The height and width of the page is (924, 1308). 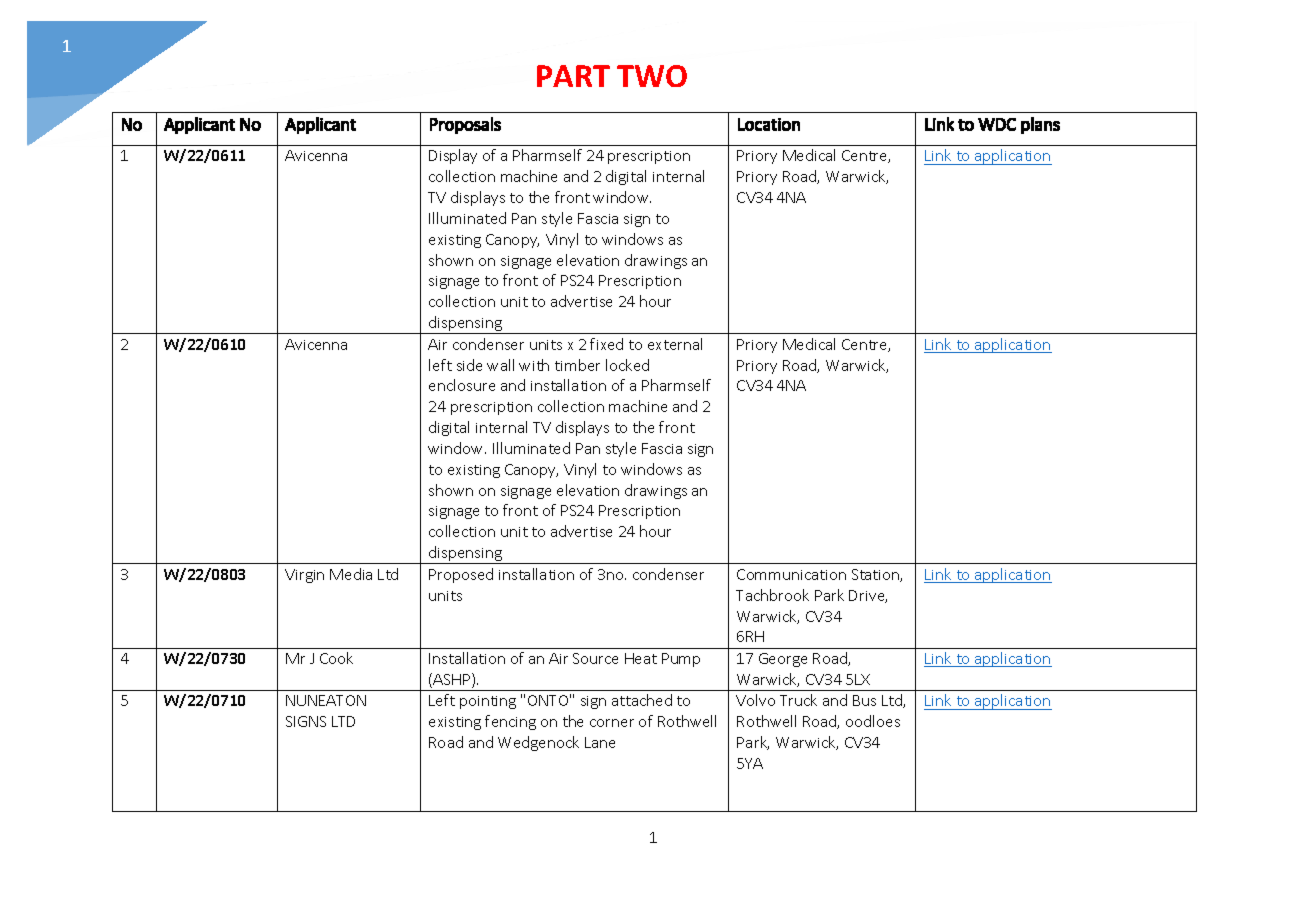 I want to click on enclosure, so click(x=462, y=385).
